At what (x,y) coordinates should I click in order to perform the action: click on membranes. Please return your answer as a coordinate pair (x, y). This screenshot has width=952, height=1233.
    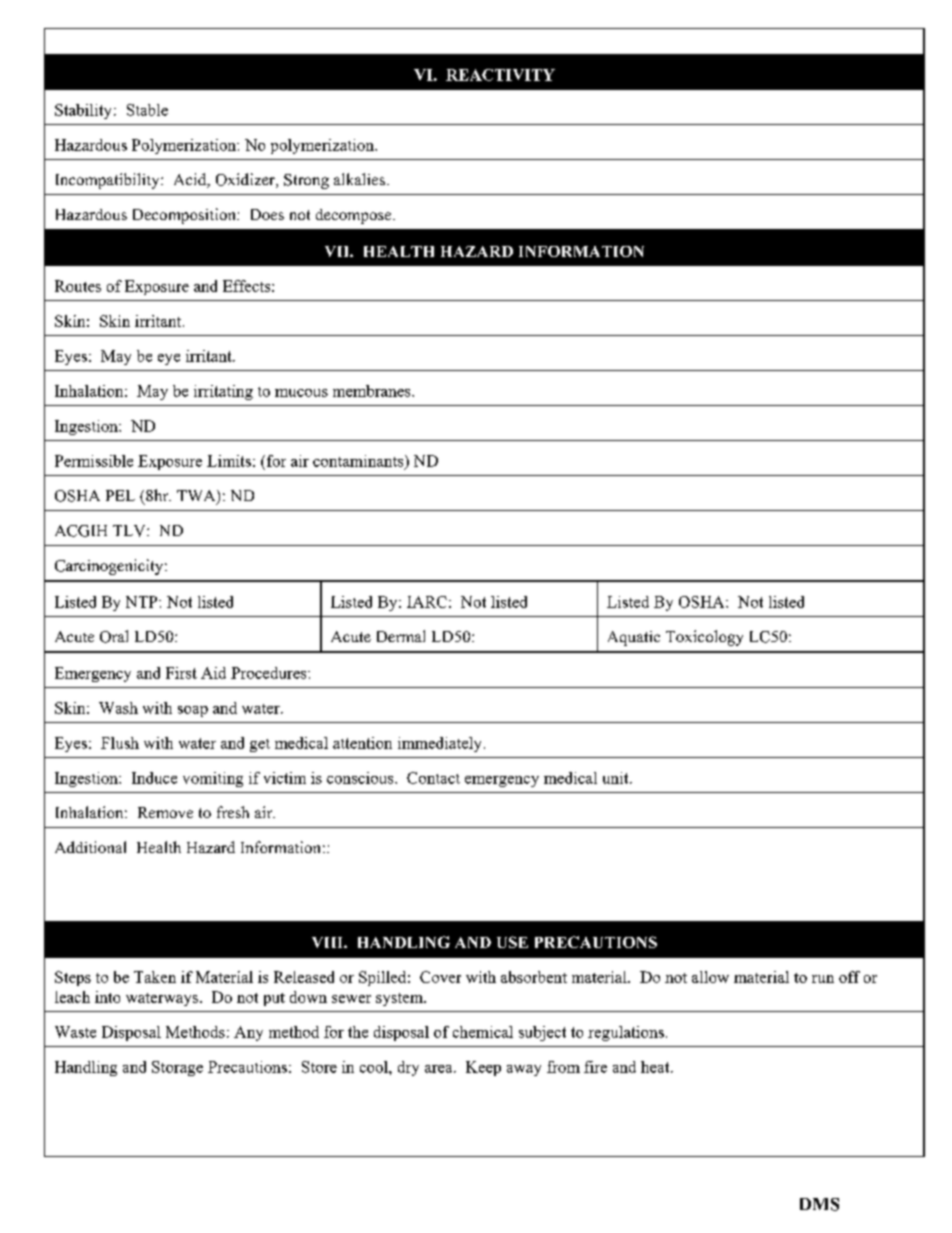
    Looking at the image, I should click on (373, 391).
